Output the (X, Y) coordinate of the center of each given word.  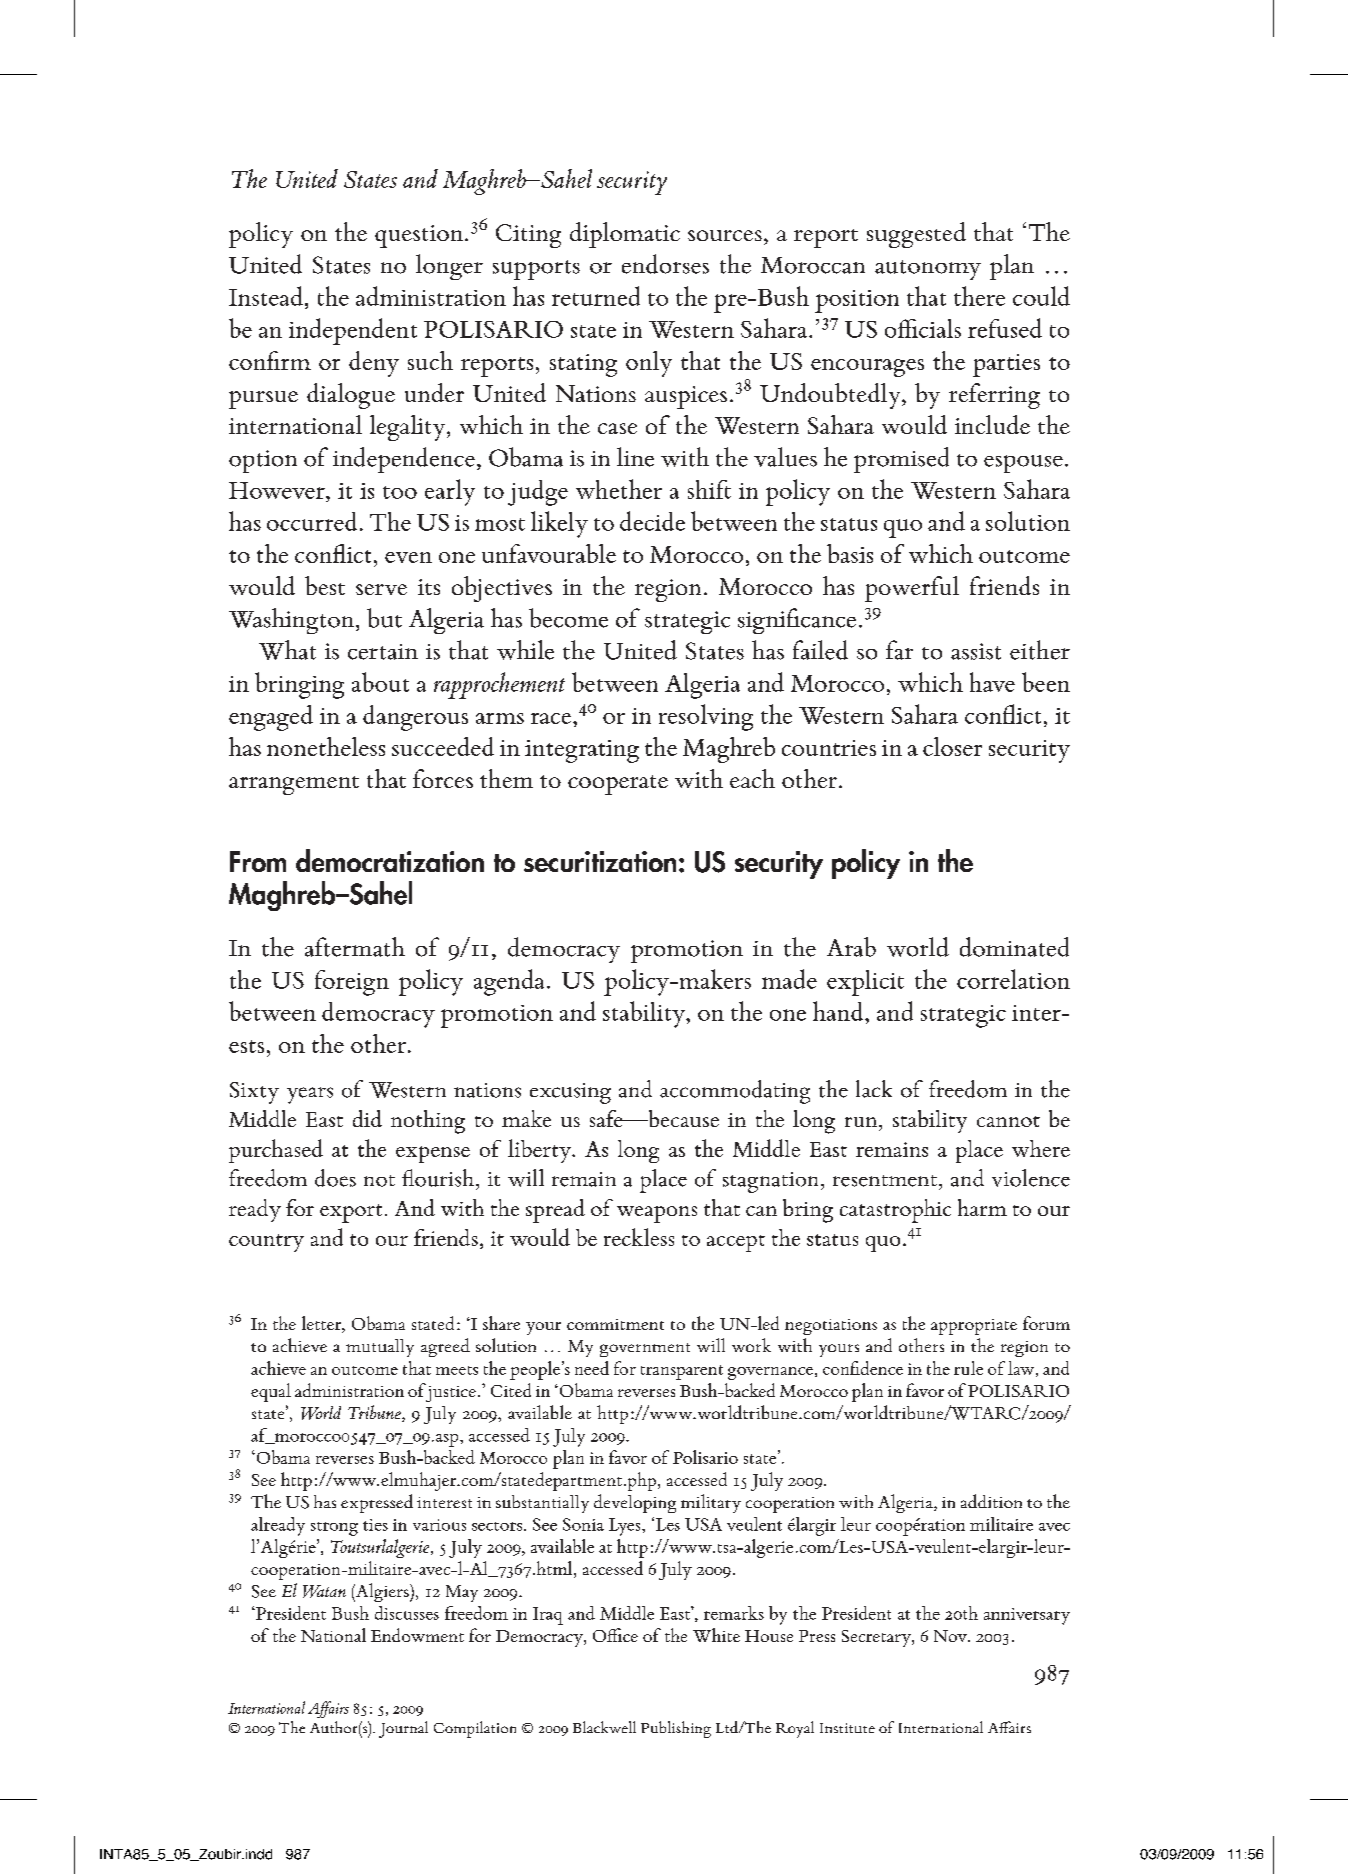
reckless (639, 1237)
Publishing (676, 1729)
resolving (706, 717)
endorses (665, 264)
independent (353, 331)
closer (952, 746)
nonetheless (326, 746)
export (351, 1213)
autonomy (928, 270)
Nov (951, 1636)
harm (982, 1207)
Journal (403, 1729)
